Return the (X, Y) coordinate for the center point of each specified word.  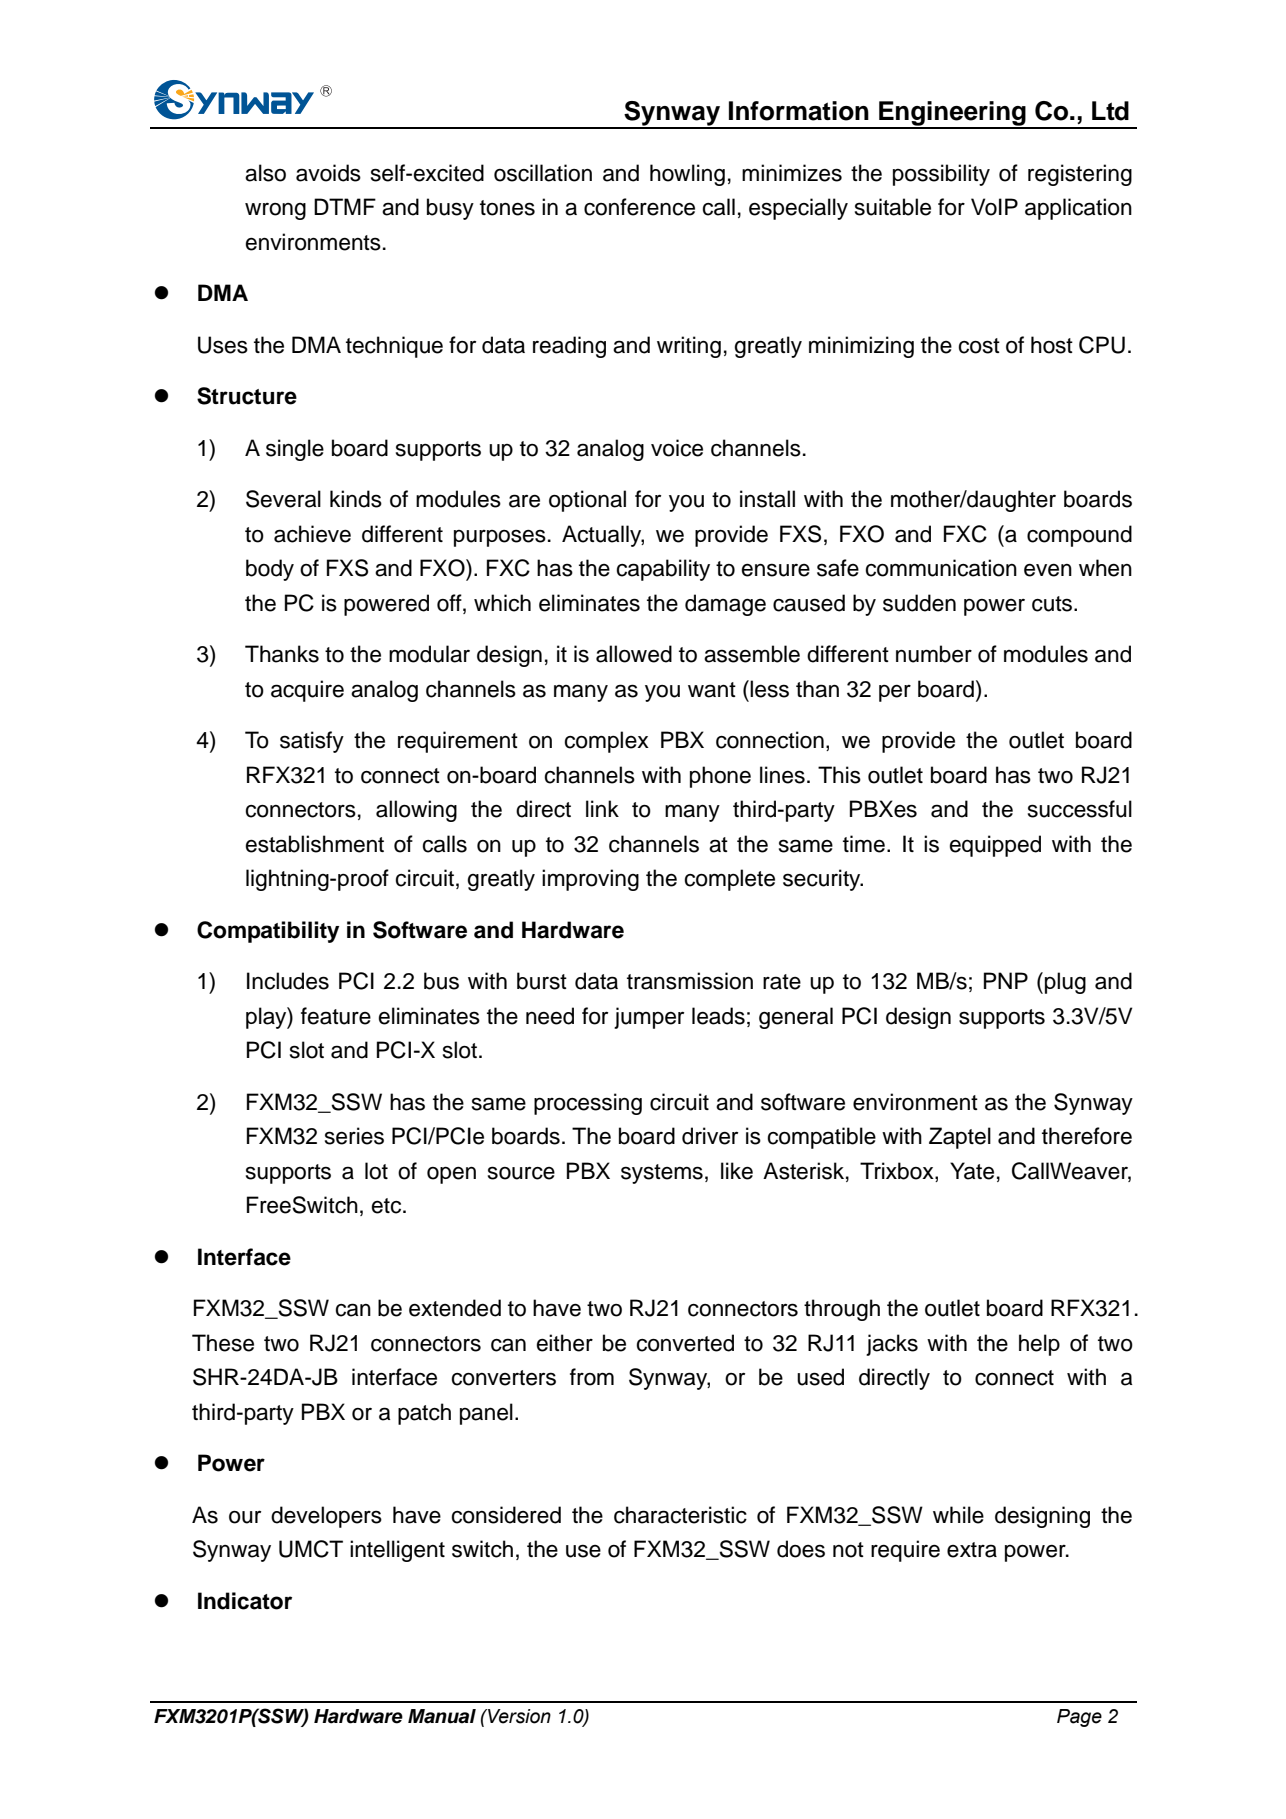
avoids (328, 173)
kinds (356, 499)
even (1048, 570)
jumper (649, 1018)
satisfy (312, 742)
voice (677, 448)
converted (685, 1343)
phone (720, 777)
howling (687, 175)
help (1039, 1345)
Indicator (245, 1601)
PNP (1006, 980)
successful (1080, 809)
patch (424, 1414)
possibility (941, 175)
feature (336, 1016)
